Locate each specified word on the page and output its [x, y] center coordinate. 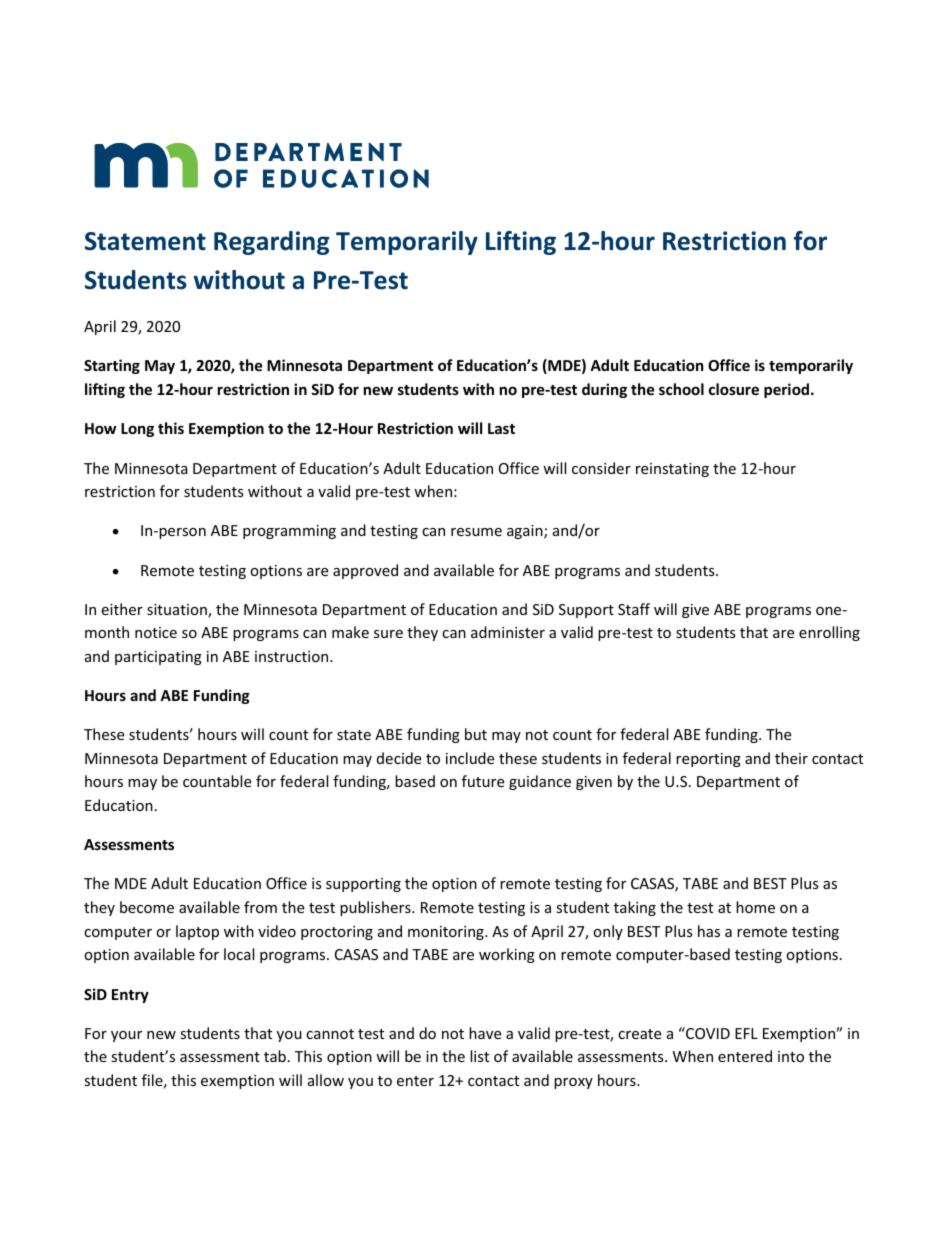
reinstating [672, 470]
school [681, 389]
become [147, 907]
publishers [376, 908]
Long [137, 430]
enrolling [829, 633]
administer [508, 632]
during [604, 390]
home [755, 907]
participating [158, 658]
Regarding [271, 243]
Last [501, 428]
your [126, 1036]
